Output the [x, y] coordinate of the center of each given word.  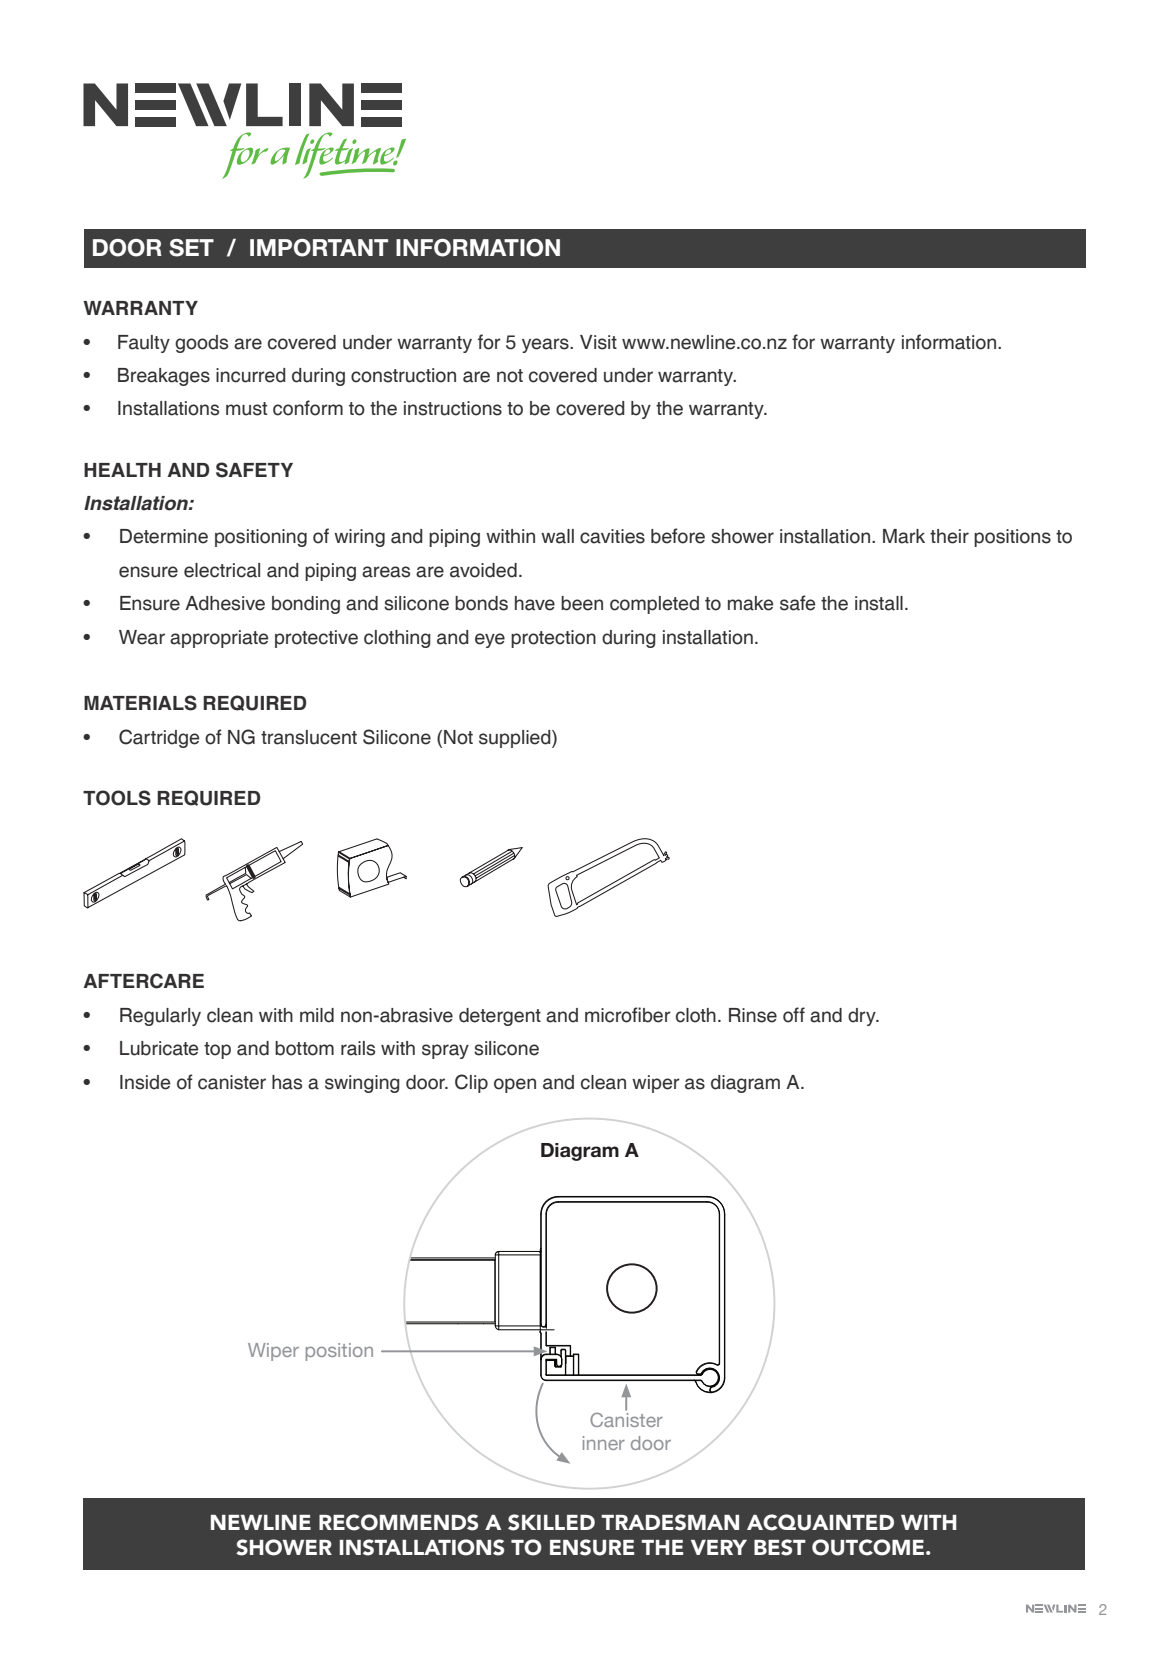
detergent [500, 1017]
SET [191, 248]
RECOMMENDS [398, 1522]
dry [863, 1017]
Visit [598, 342]
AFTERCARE [144, 981]
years [546, 345]
